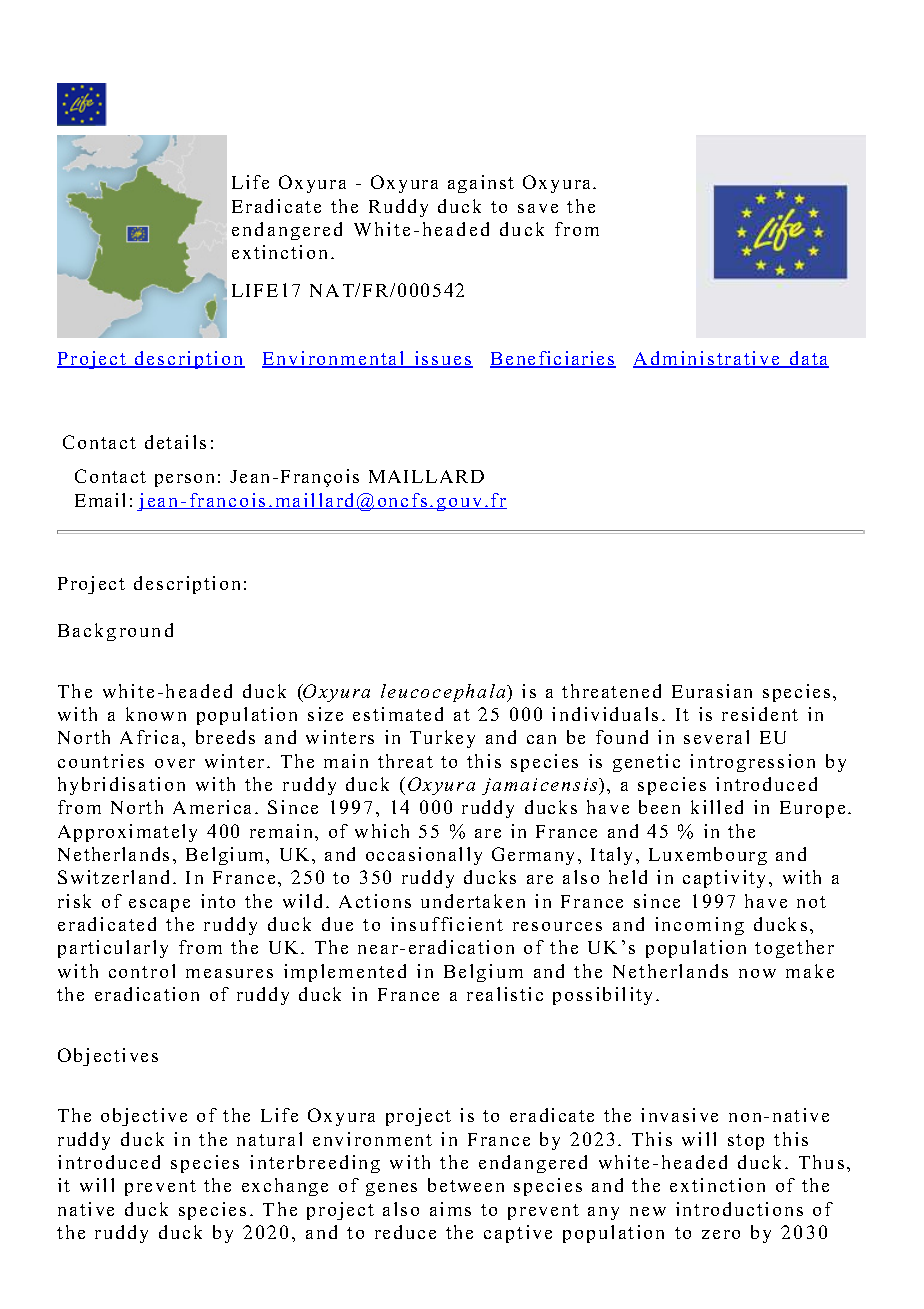 This screenshot has width=924, height=1309. Describe the element at coordinates (159, 905) in the screenshot. I see `escape` at that location.
